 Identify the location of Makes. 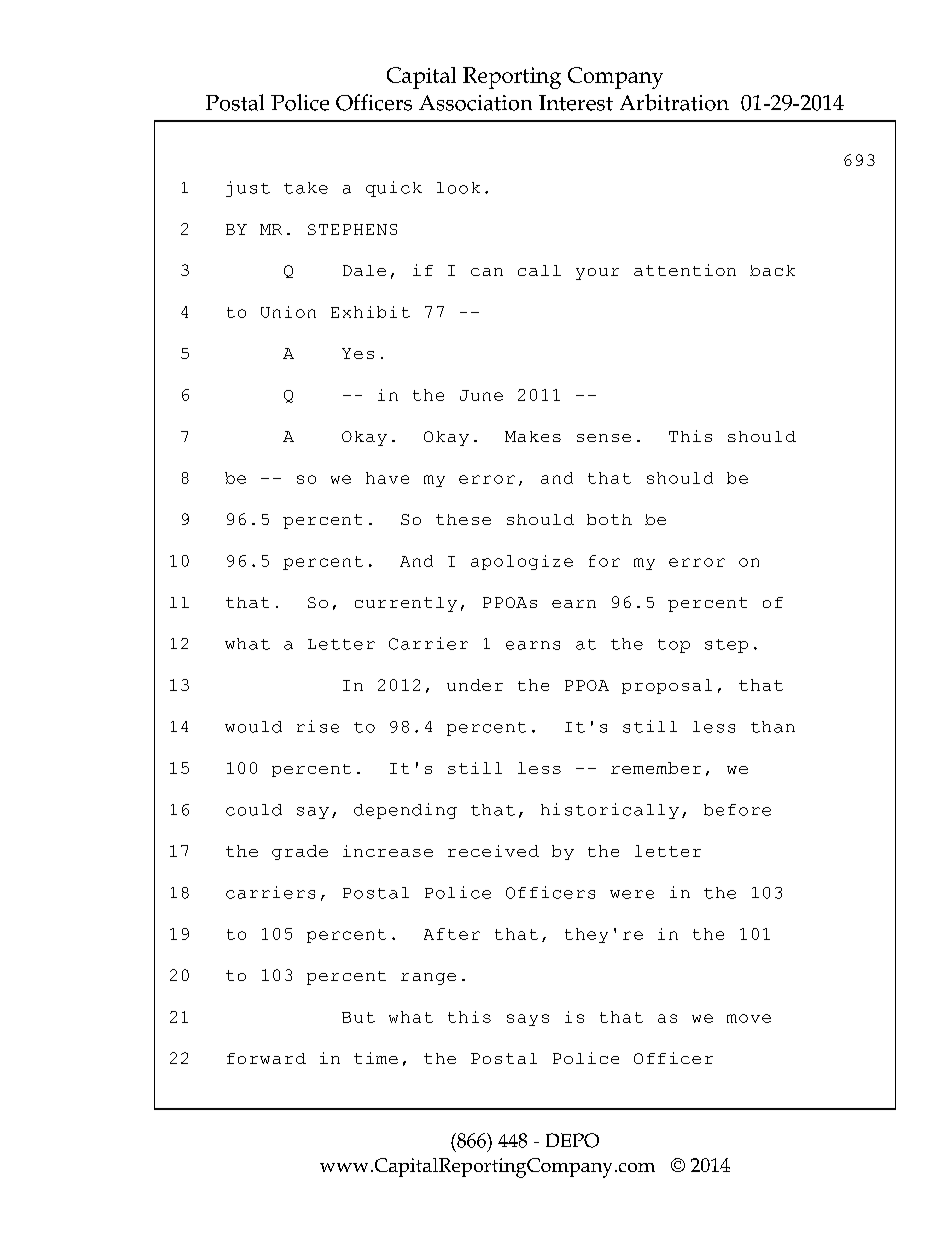
(533, 436).
